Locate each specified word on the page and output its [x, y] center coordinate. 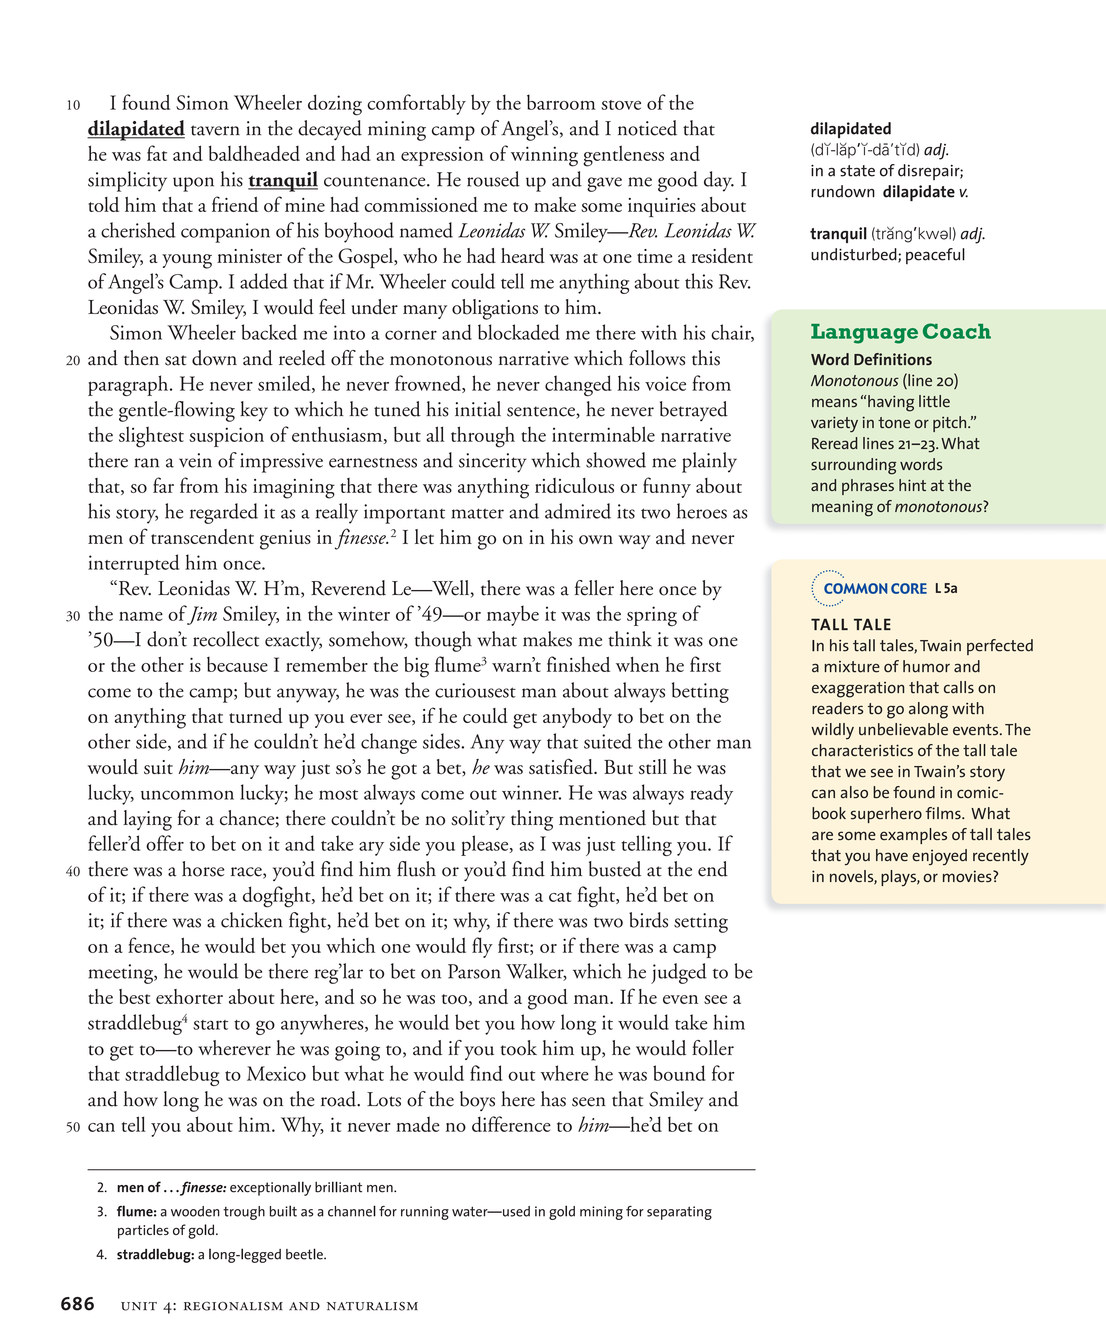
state [857, 171]
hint [912, 485]
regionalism [233, 1306]
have [892, 855]
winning [544, 156]
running [425, 1213]
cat [560, 897]
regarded [224, 513]
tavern [215, 130]
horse [203, 869]
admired [578, 511]
